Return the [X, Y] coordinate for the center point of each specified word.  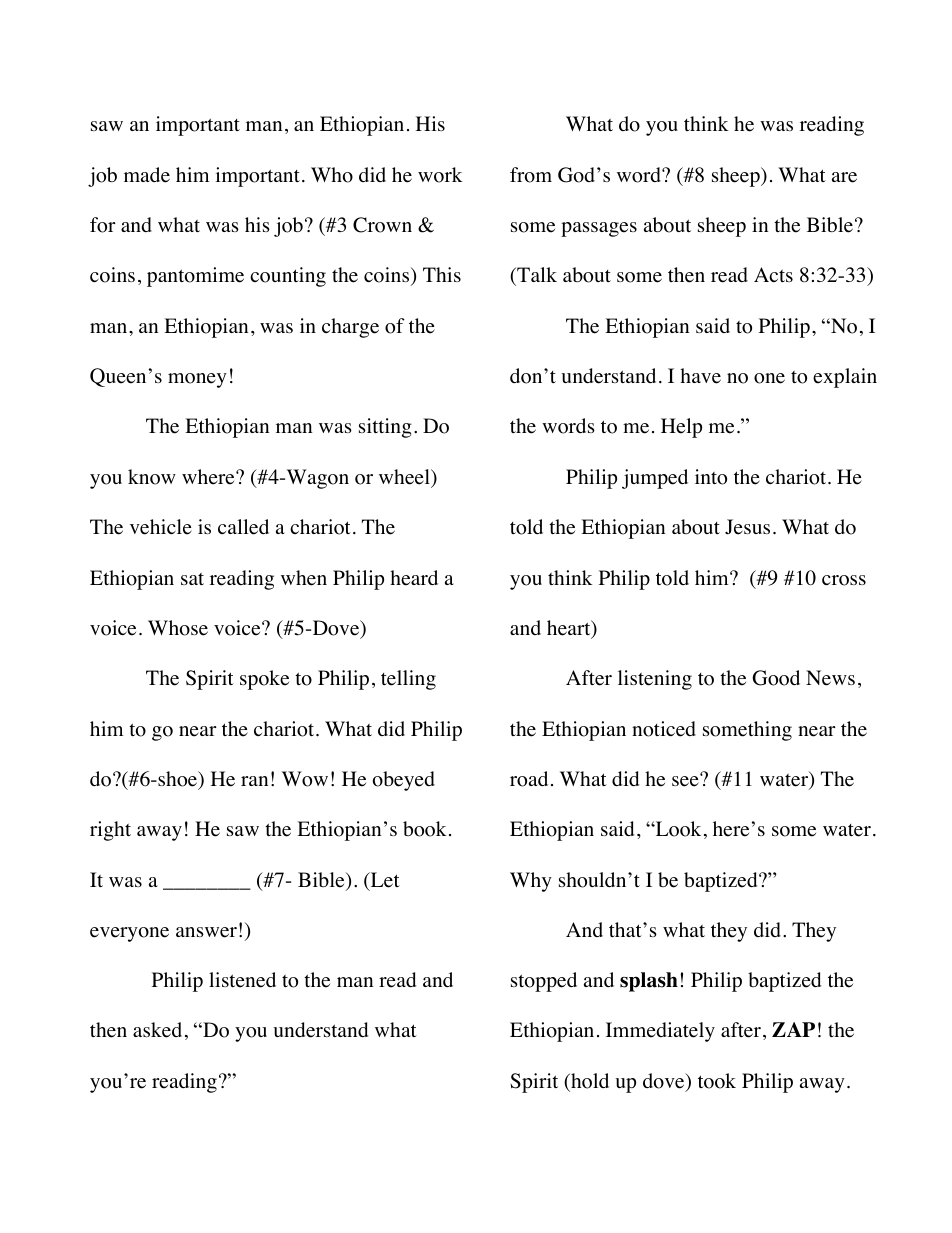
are [844, 177]
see [686, 780]
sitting [385, 428]
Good [776, 678]
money [197, 380]
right [110, 831]
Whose [178, 628]
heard [414, 578]
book [425, 829]
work [440, 175]
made [147, 175]
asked [157, 1030]
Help [681, 428]
